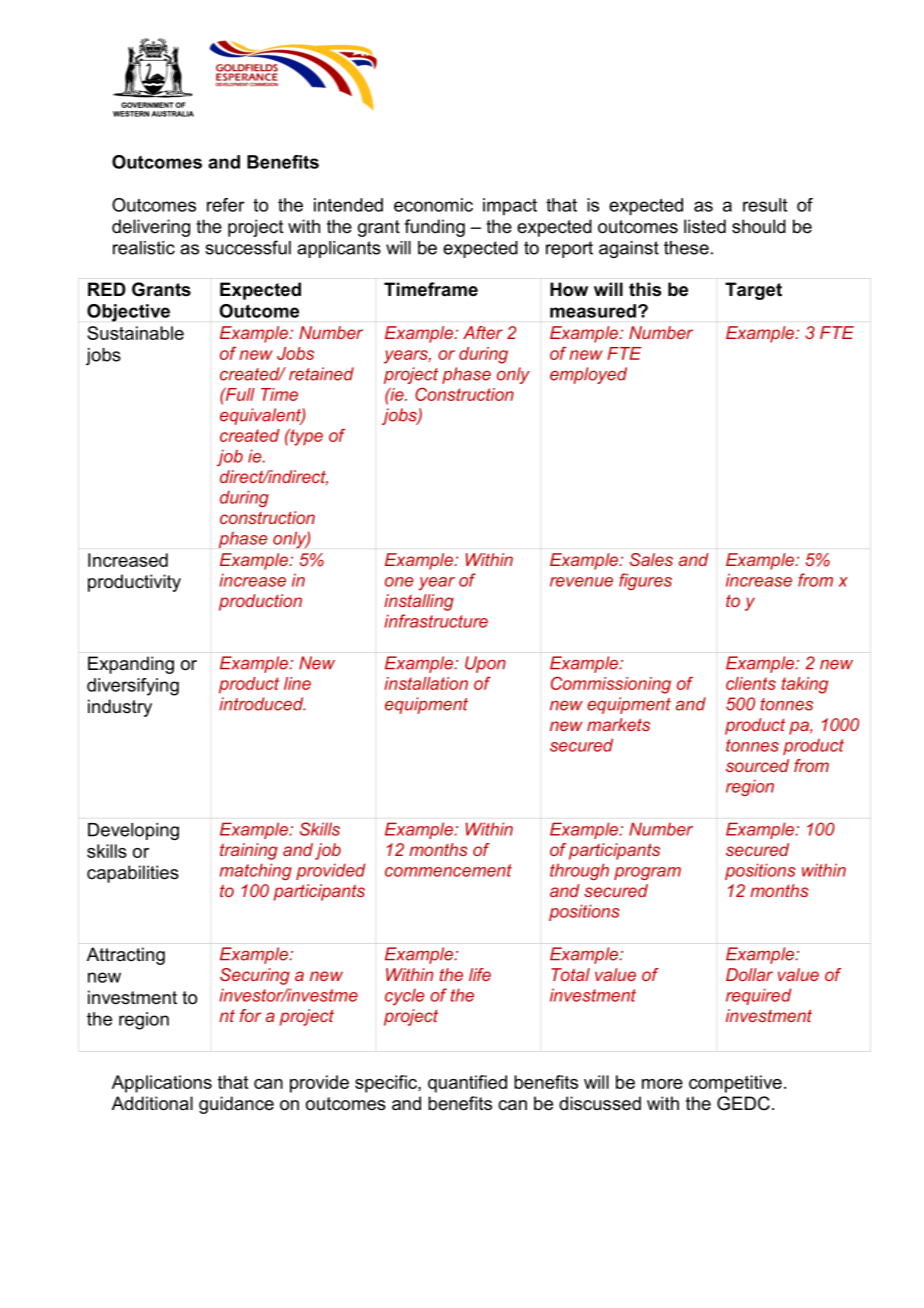 The width and height of the screenshot is (924, 1308). What do you see at coordinates (751, 683) in the screenshot?
I see `clients` at bounding box center [751, 683].
